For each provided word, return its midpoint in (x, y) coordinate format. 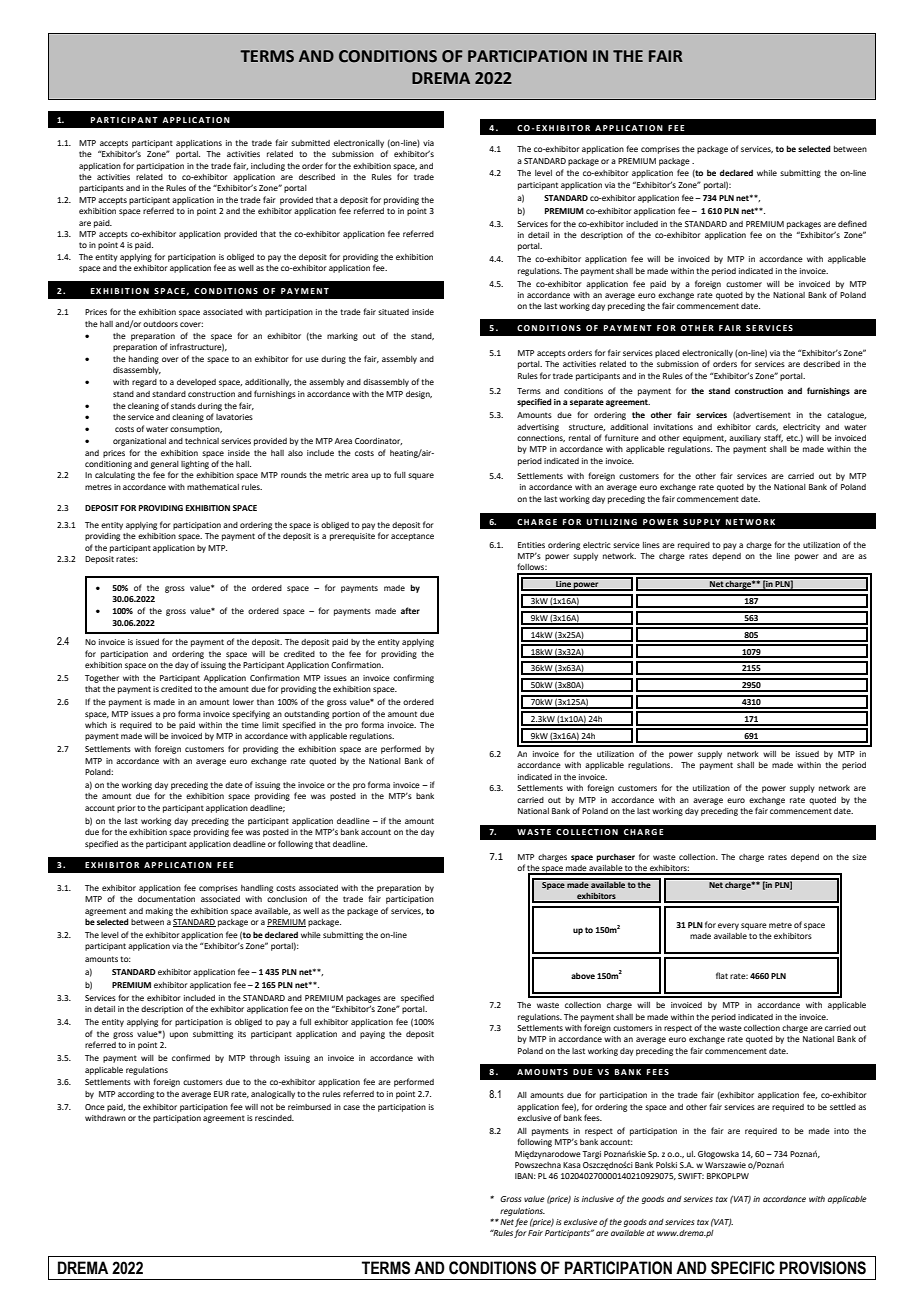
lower (243, 702)
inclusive (598, 1199)
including (268, 167)
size (859, 857)
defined (852, 223)
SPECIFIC (743, 1268)
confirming (413, 678)
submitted (310, 143)
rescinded (274, 1118)
